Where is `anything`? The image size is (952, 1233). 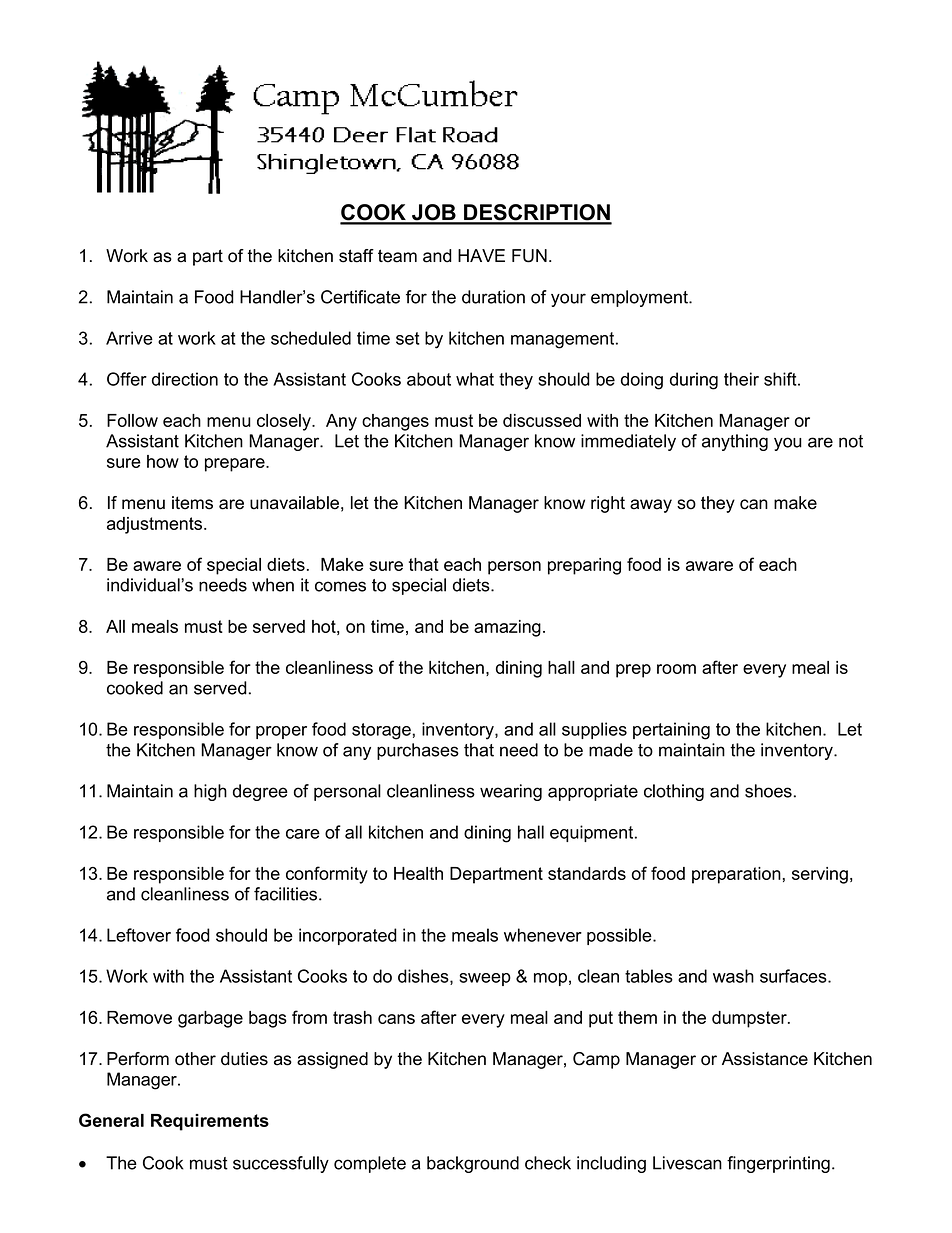
anything is located at coordinates (735, 442).
